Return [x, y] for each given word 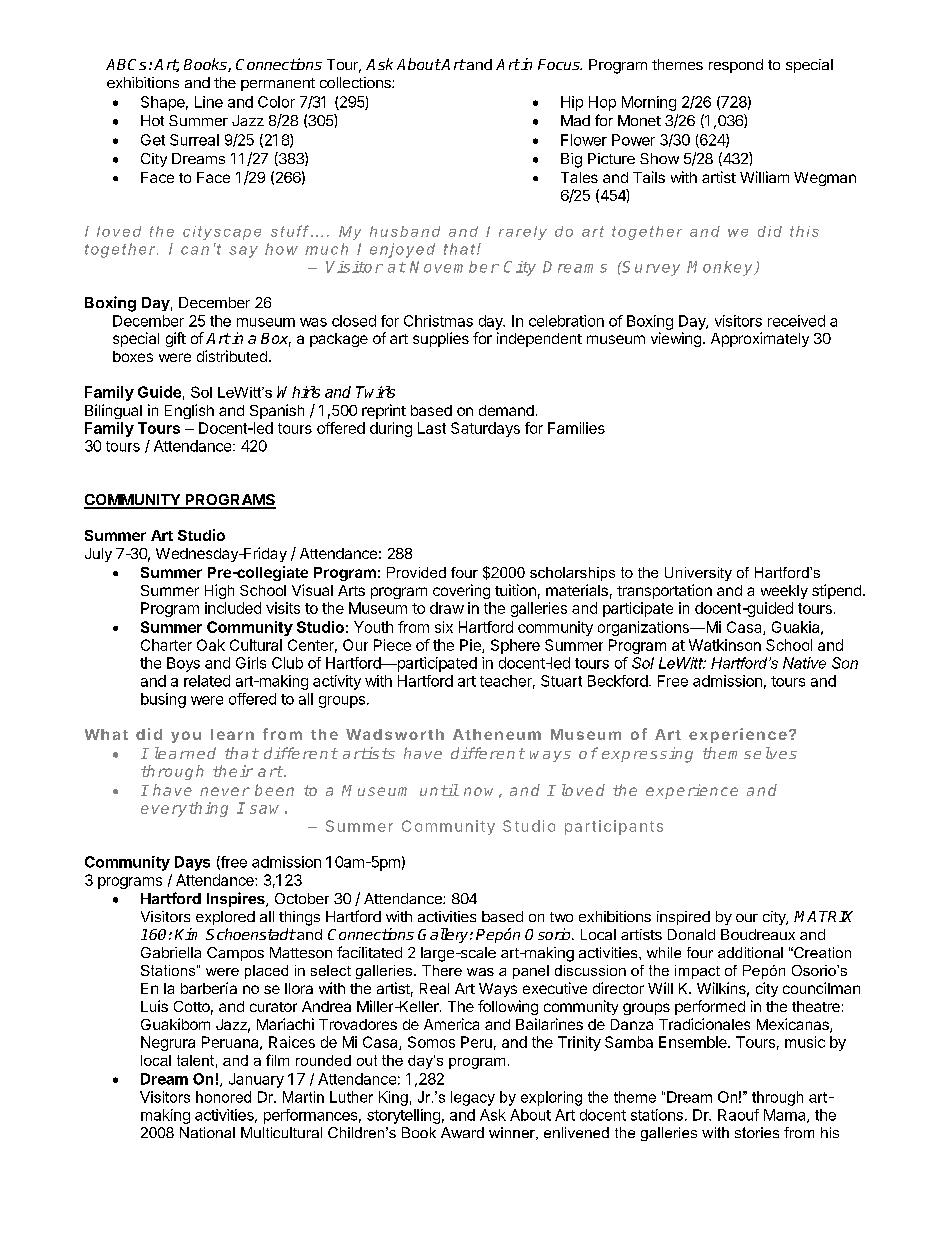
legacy [473, 1098]
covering [461, 591]
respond [736, 66]
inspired [683, 918]
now [478, 791]
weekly [784, 592]
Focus [560, 64]
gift [176, 339]
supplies [441, 339]
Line [209, 102]
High [219, 591]
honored [223, 1097]
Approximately [760, 339]
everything [184, 809]
